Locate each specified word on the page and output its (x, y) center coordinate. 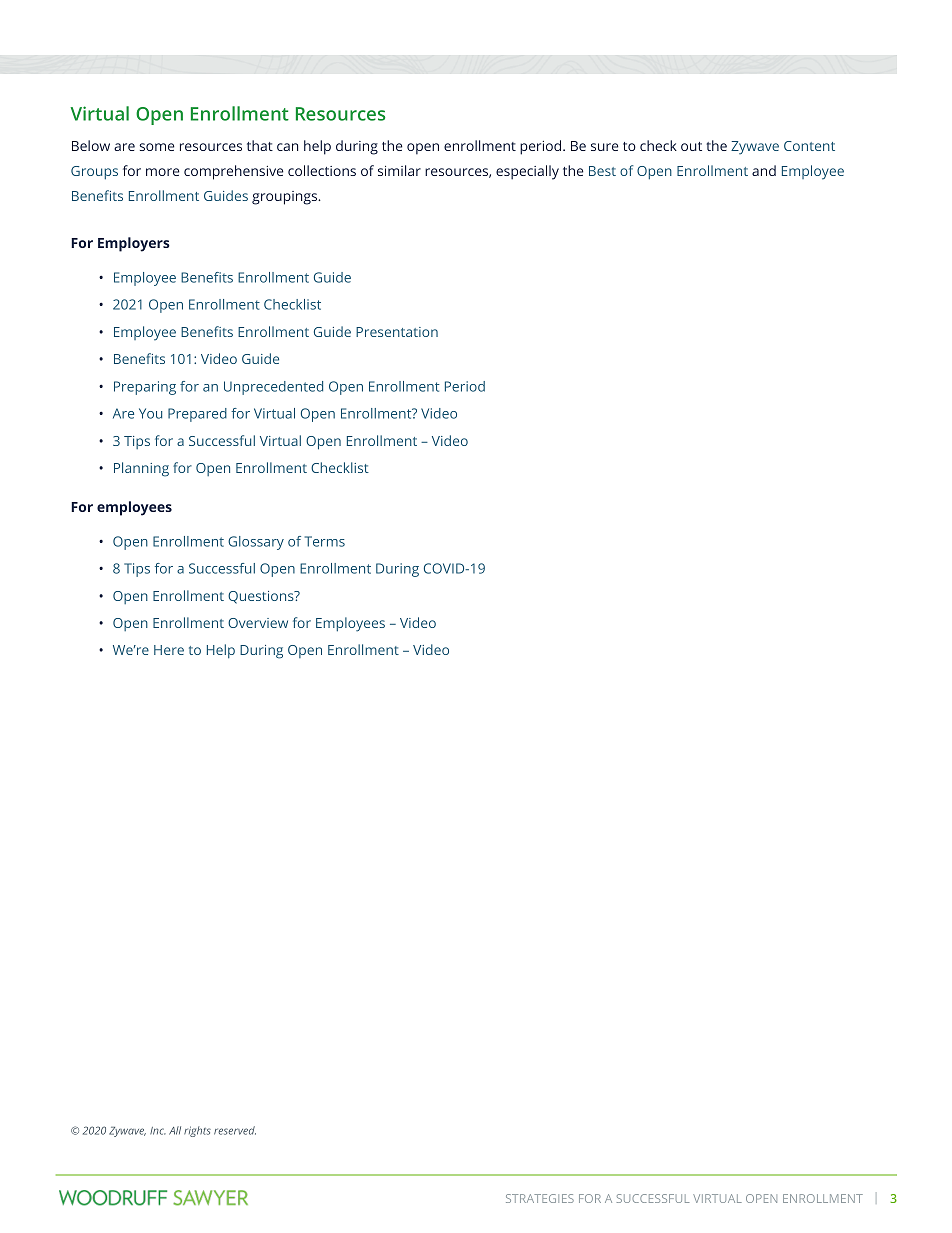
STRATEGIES (540, 1198)
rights (197, 1131)
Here (169, 650)
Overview (258, 623)
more (162, 172)
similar (399, 170)
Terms (325, 541)
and (764, 170)
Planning (141, 469)
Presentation (397, 332)
